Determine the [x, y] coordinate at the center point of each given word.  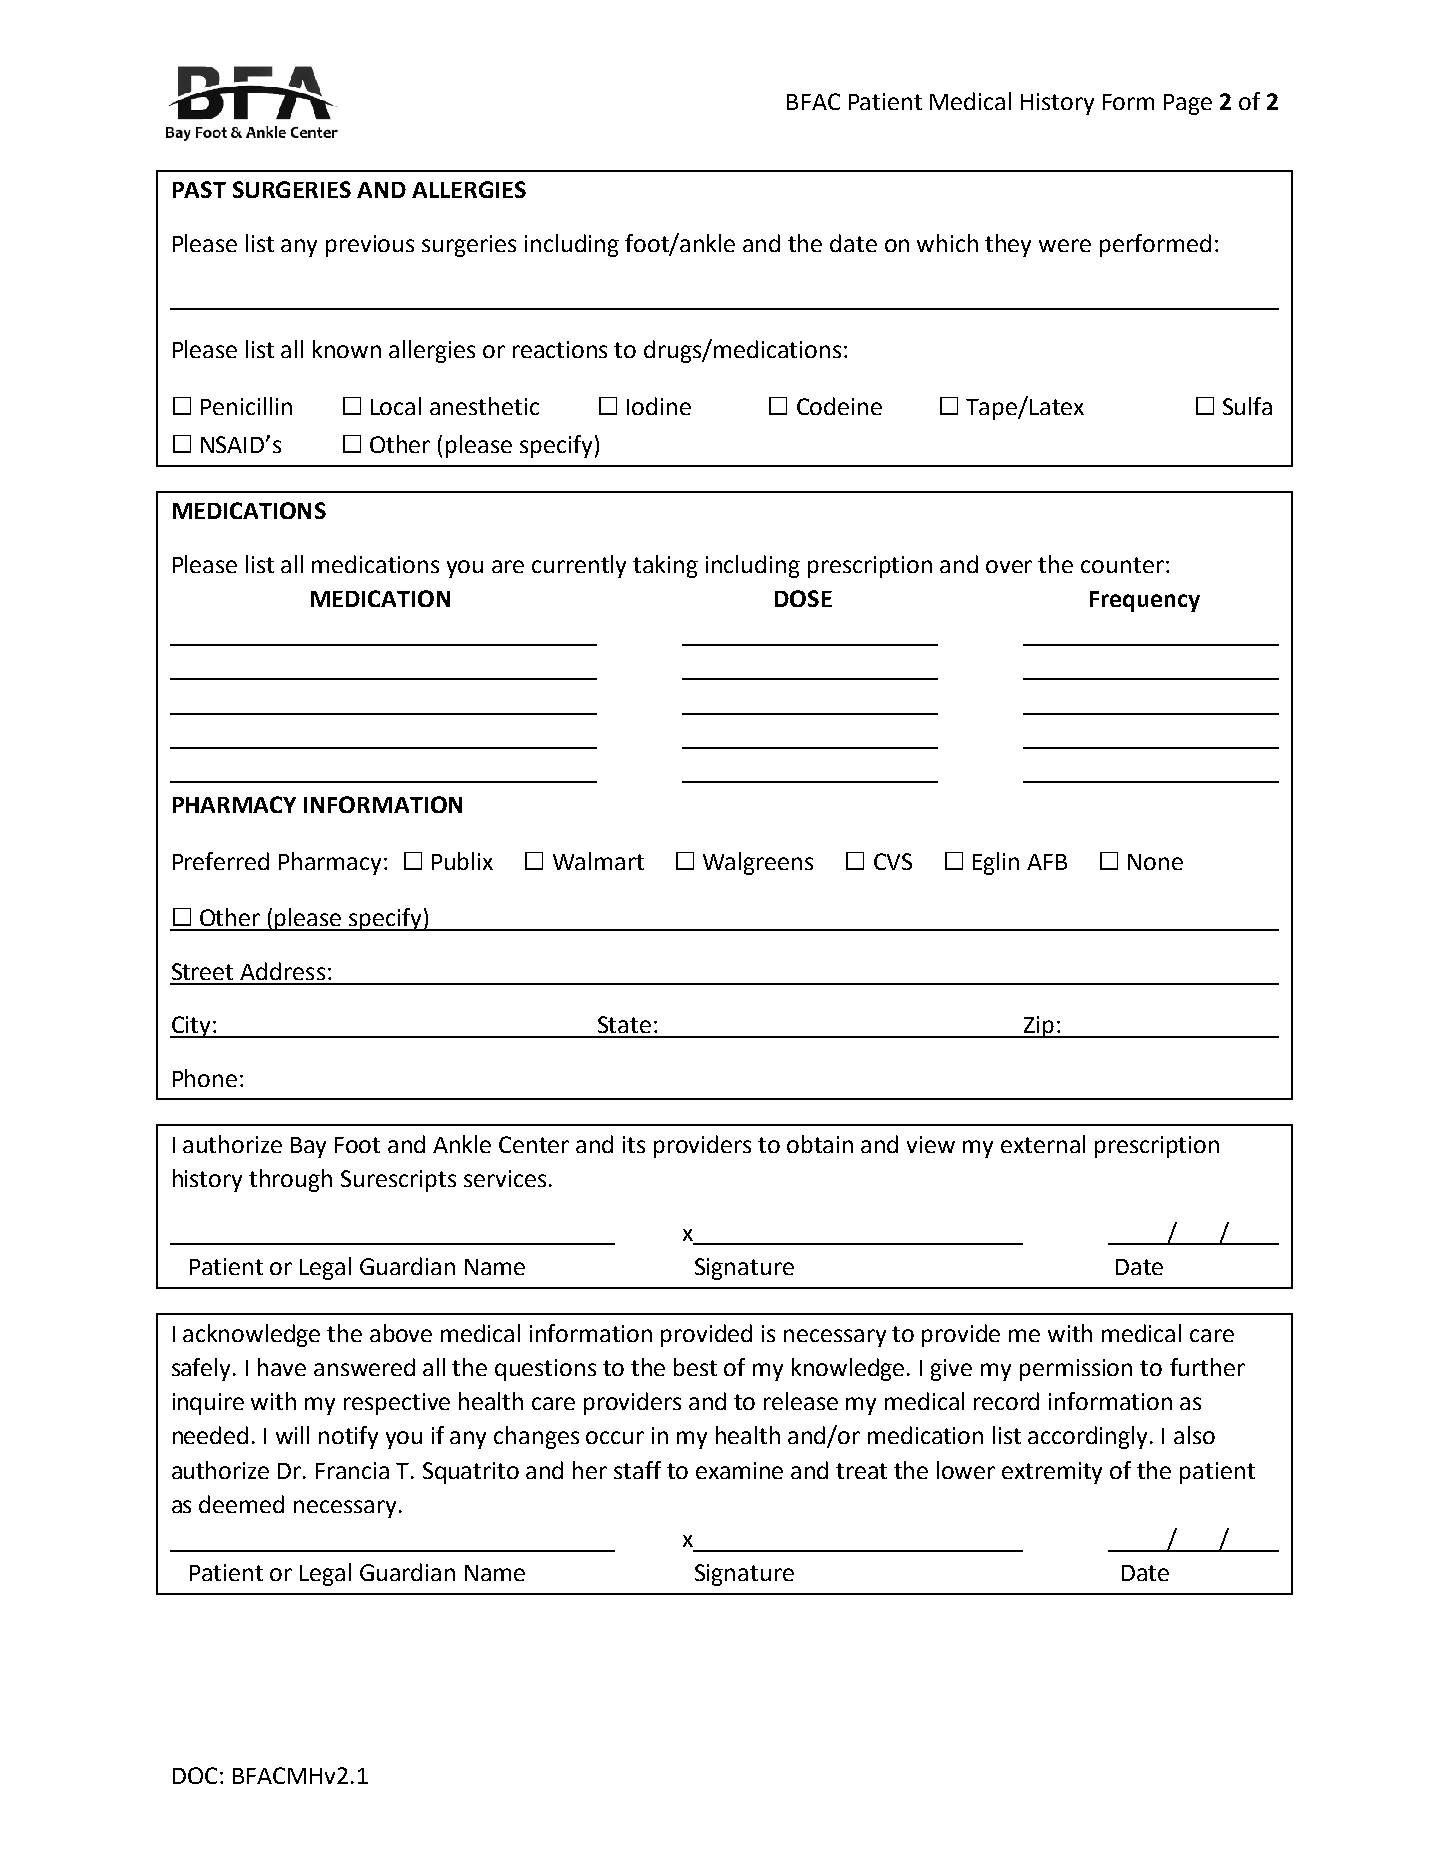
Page [1188, 104]
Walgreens [758, 863]
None [1155, 862]
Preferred [221, 861]
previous [370, 246]
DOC [195, 1775]
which [947, 243]
